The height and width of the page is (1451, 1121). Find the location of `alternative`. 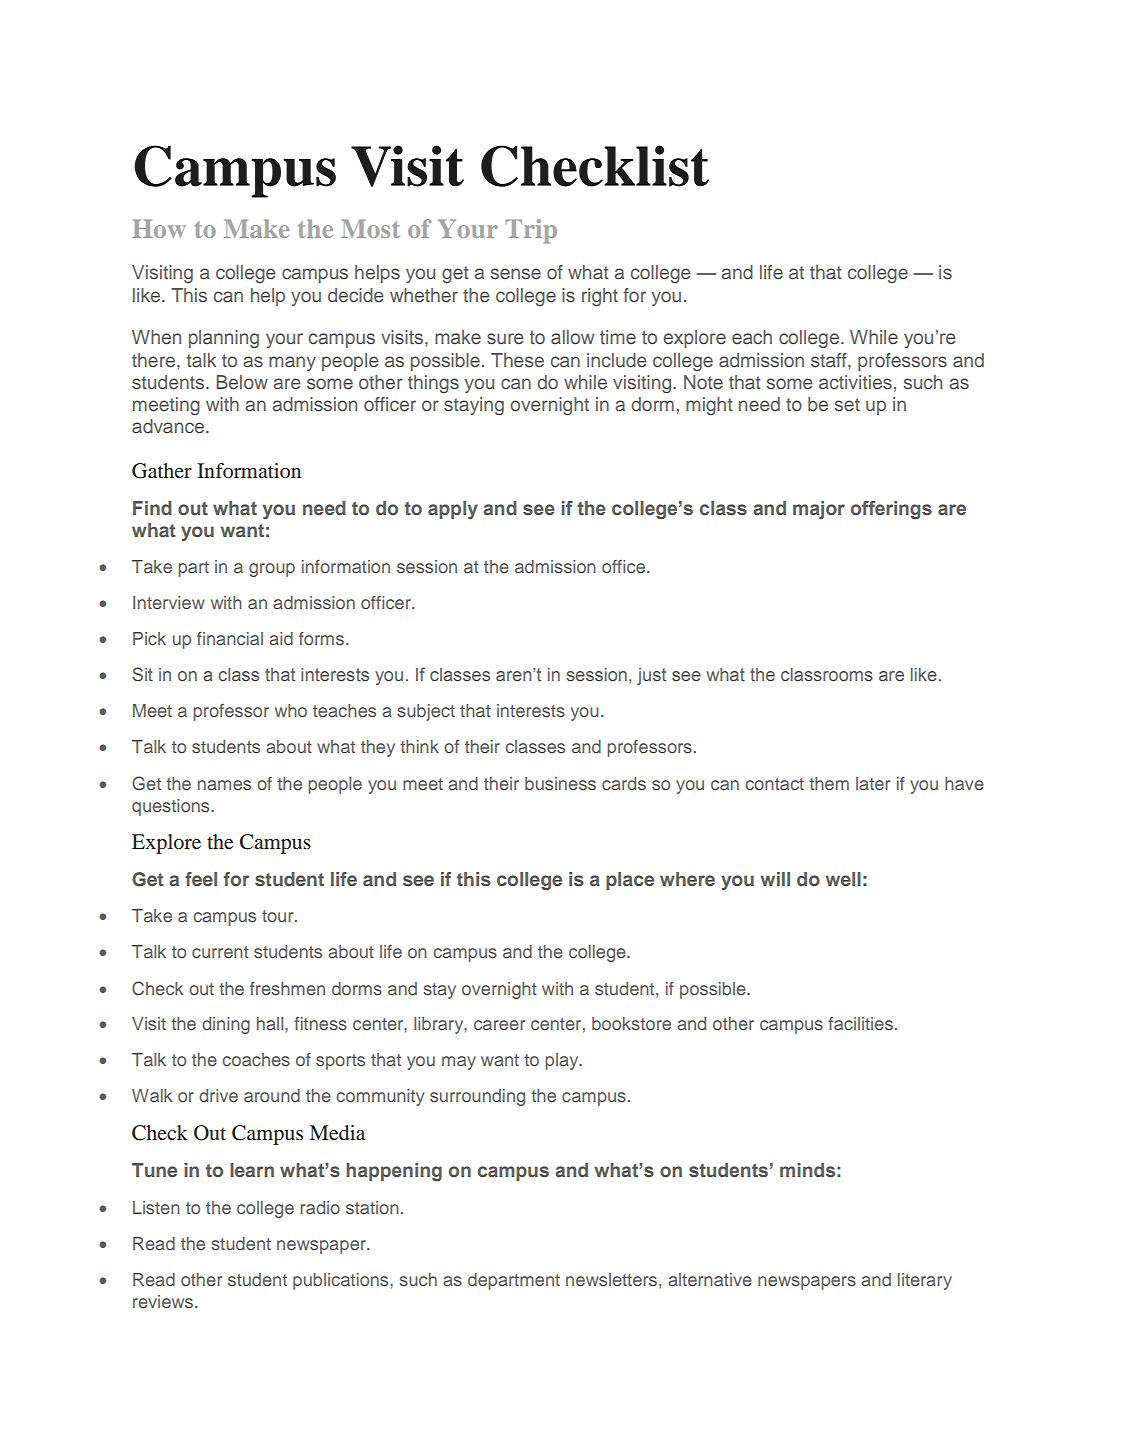

alternative is located at coordinates (710, 1279).
